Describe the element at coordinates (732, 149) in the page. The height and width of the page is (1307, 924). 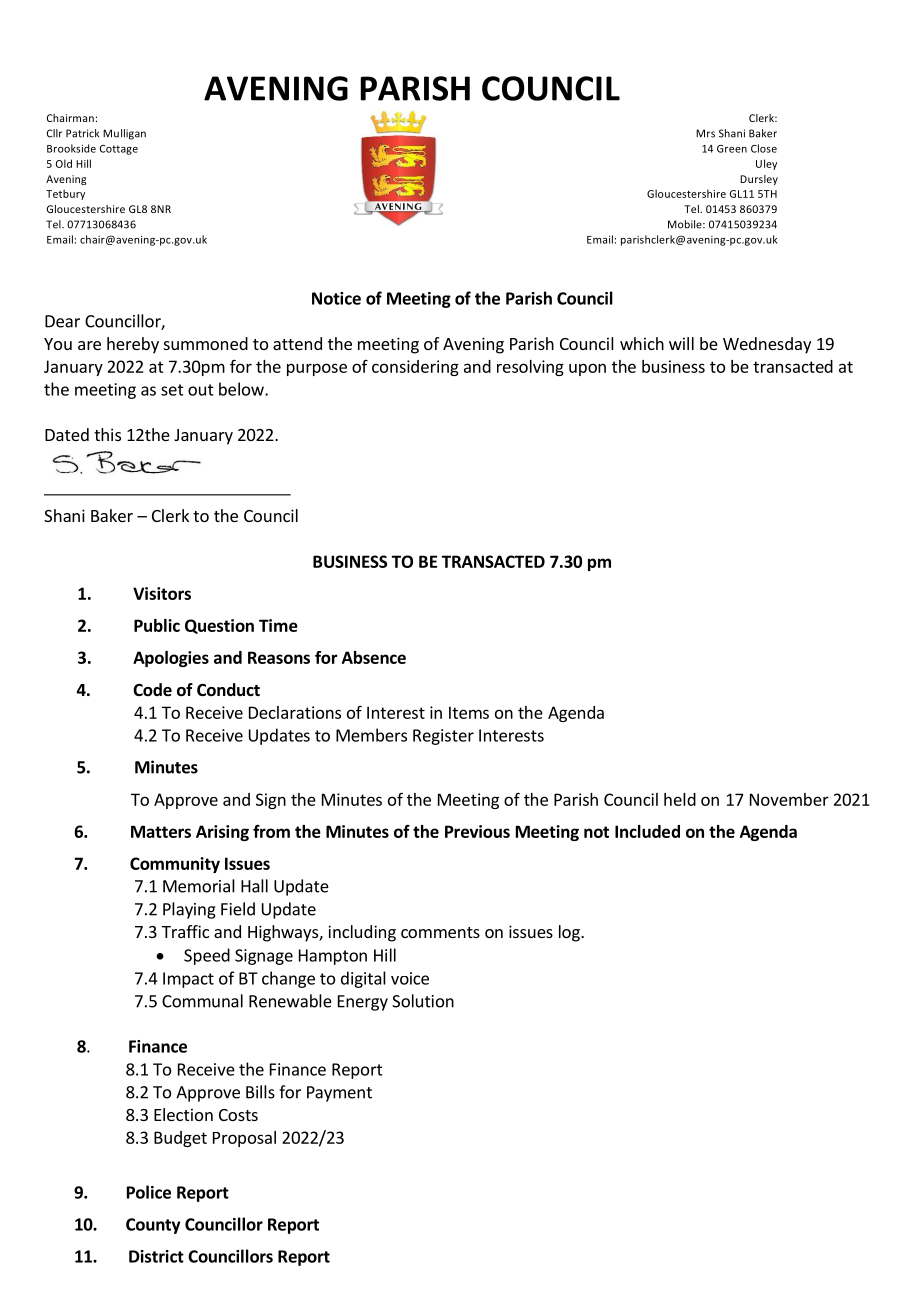
I see `Green` at that location.
